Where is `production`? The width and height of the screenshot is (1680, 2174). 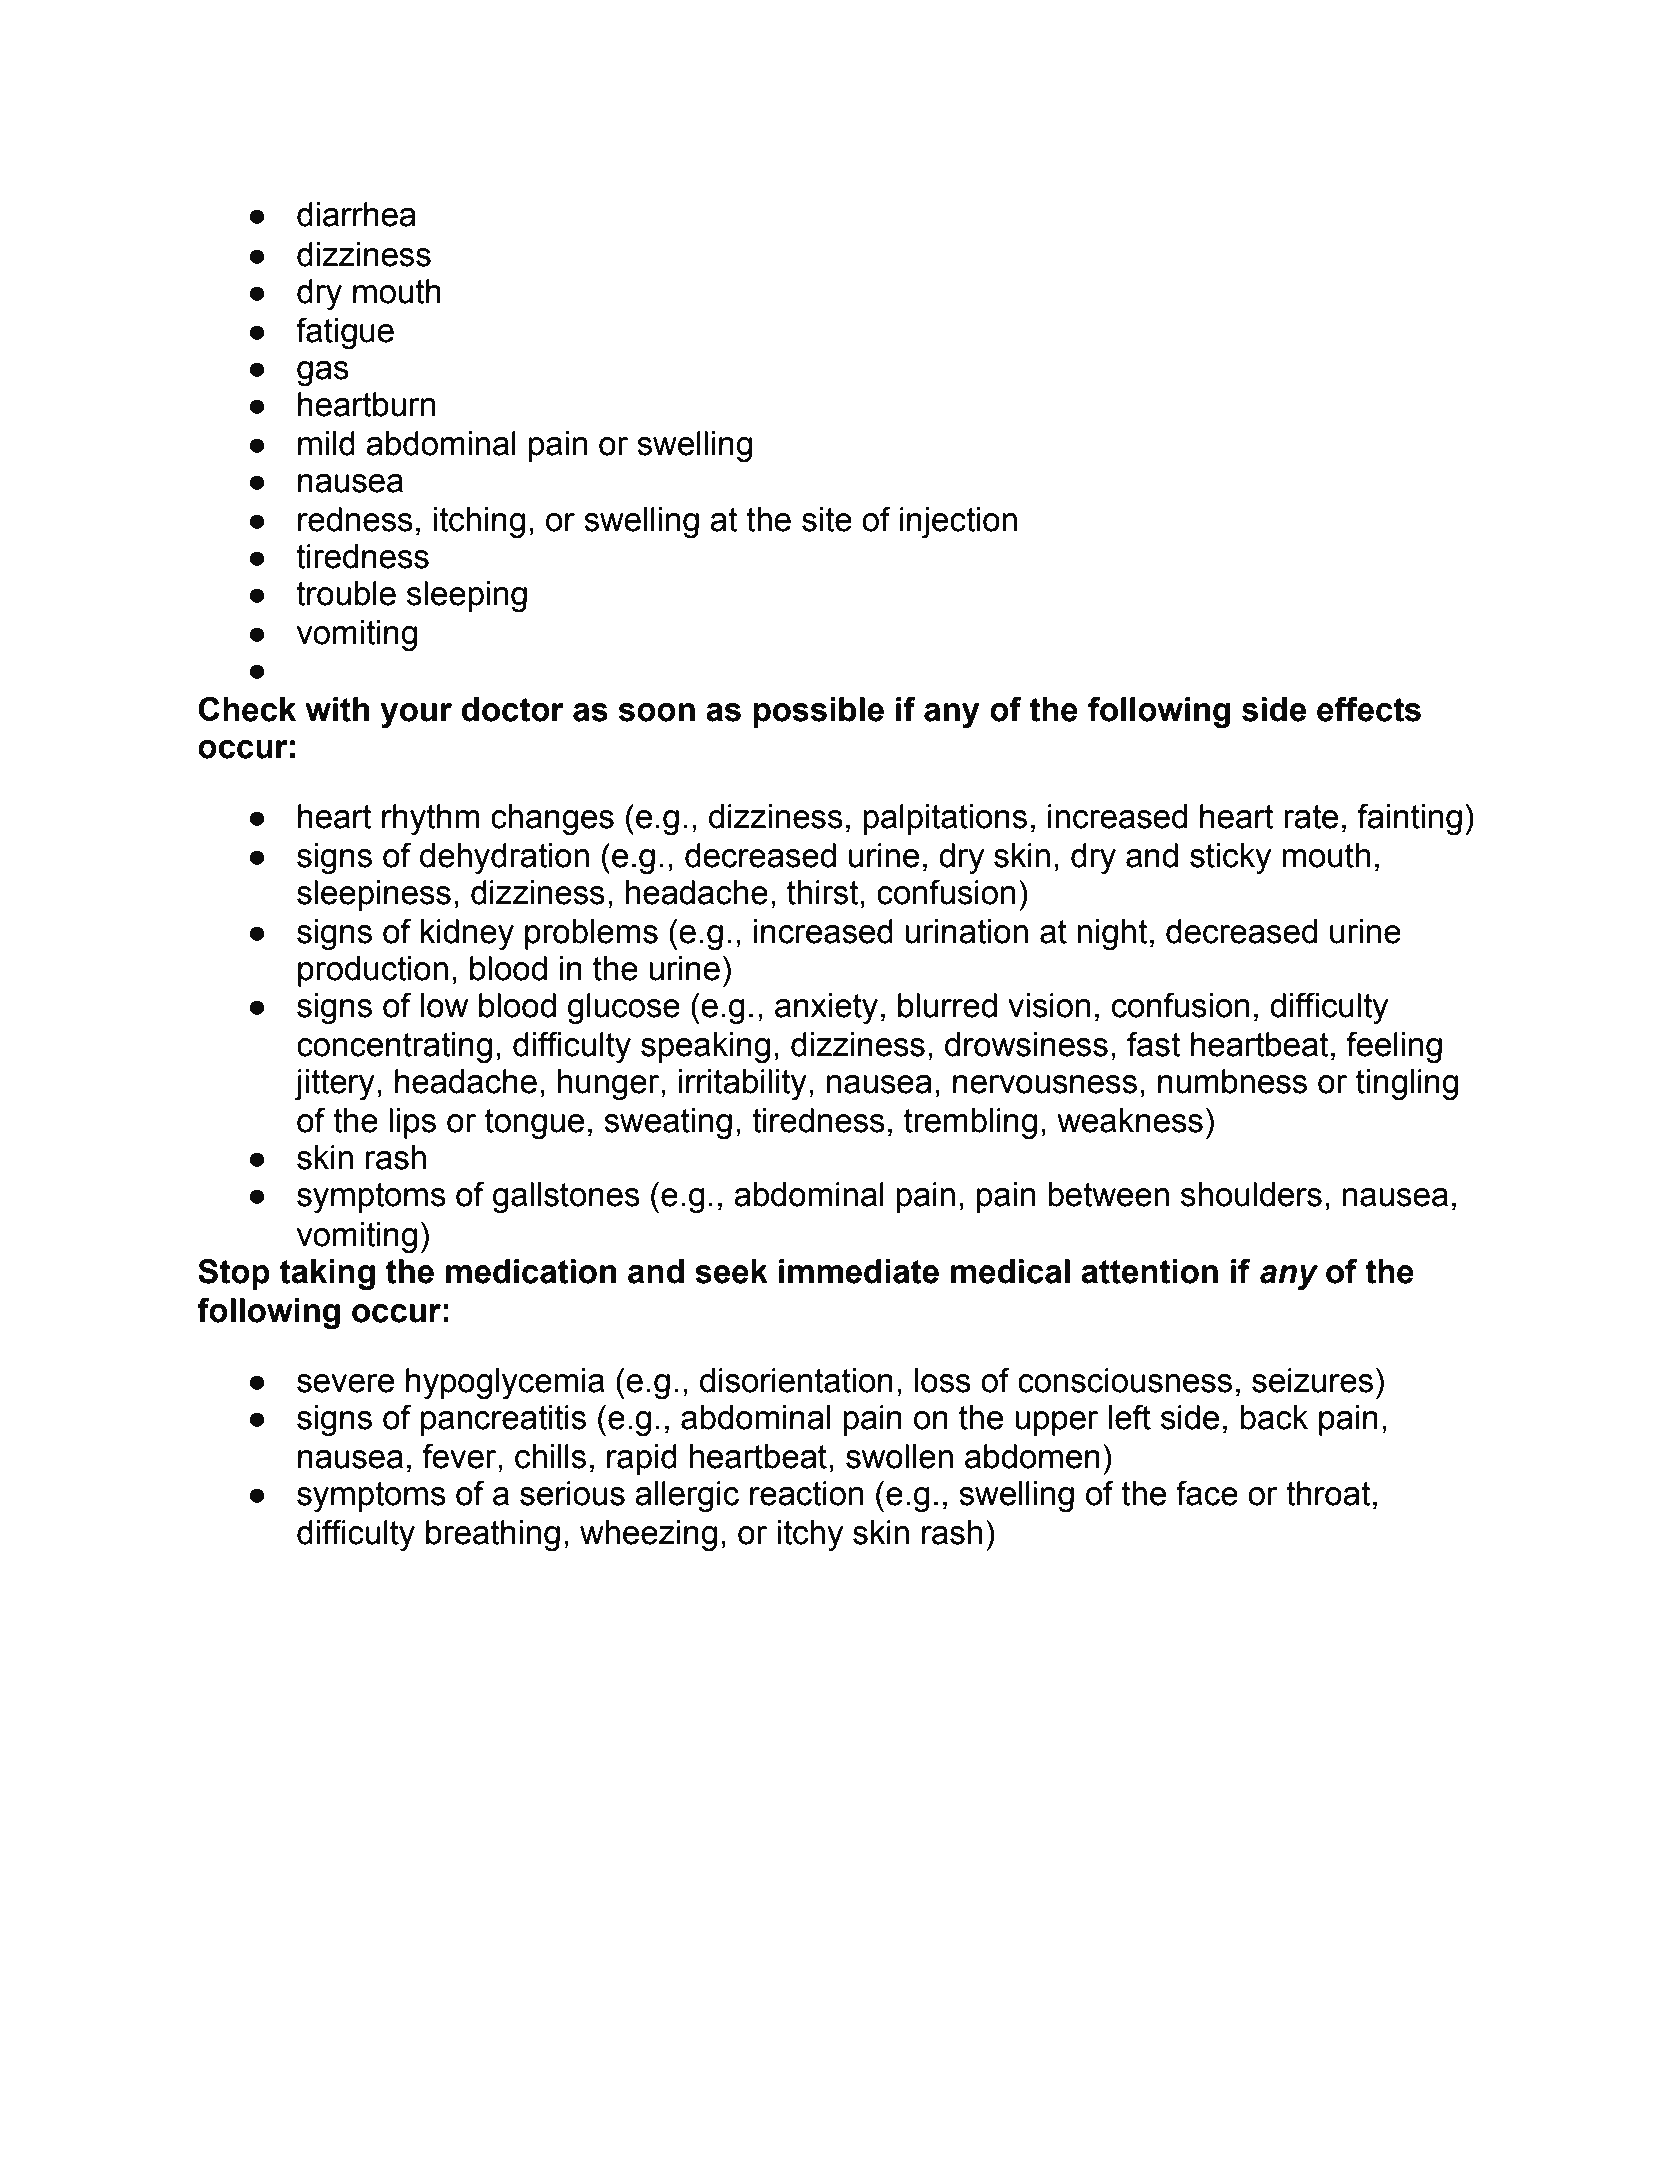
production is located at coordinates (373, 971).
